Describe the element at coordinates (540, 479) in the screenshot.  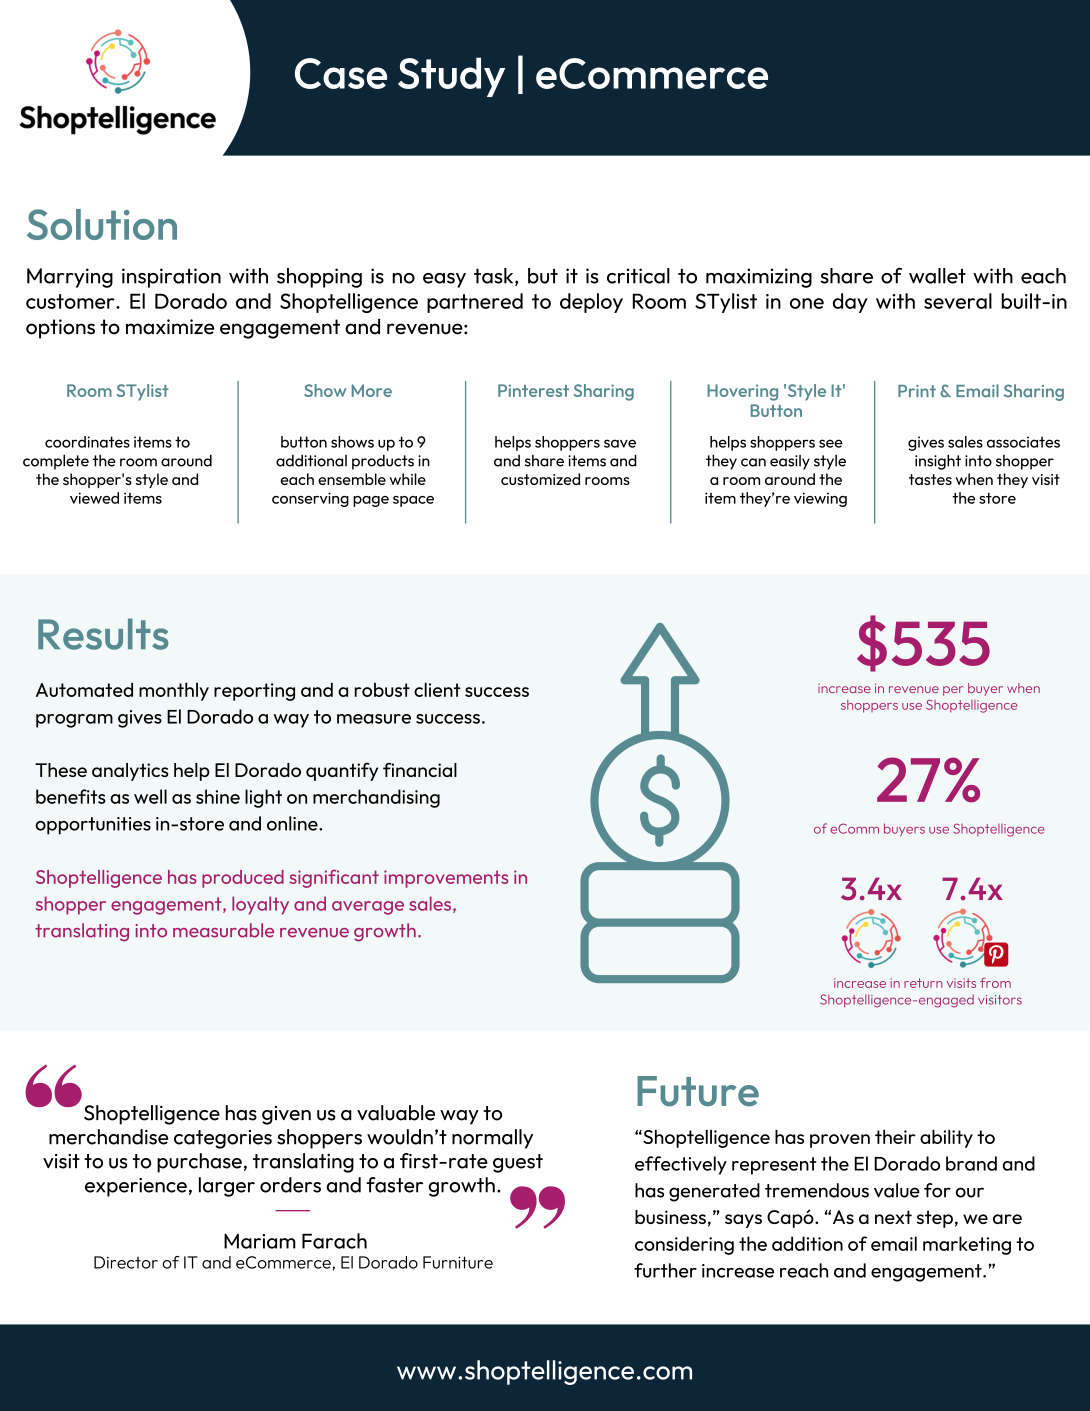
I see `customized` at that location.
